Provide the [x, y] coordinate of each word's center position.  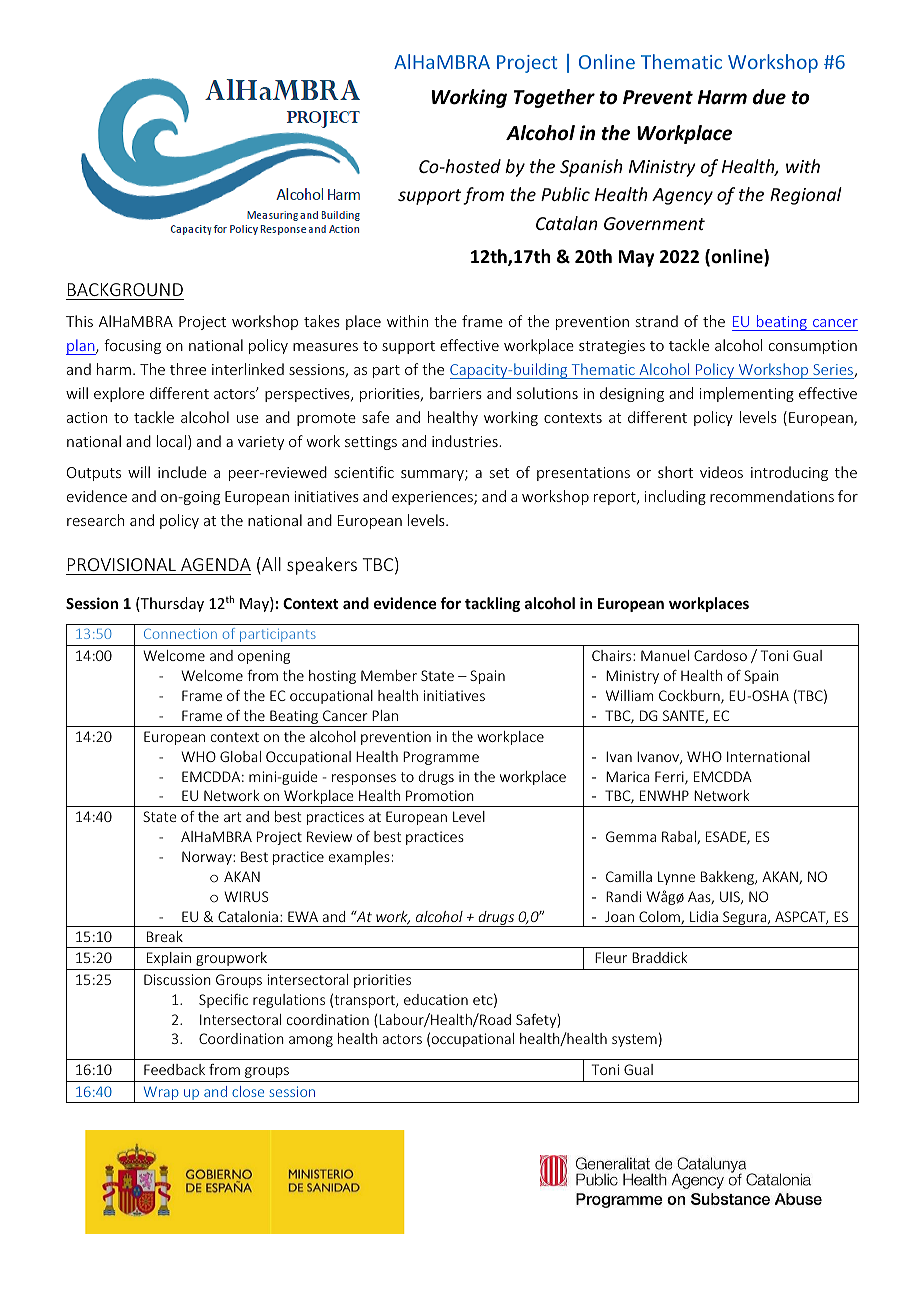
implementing [747, 394]
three [188, 369]
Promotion [440, 795]
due [769, 97]
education [436, 999]
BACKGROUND [125, 289]
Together [554, 98]
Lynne [676, 878]
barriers [456, 393]
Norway [208, 858]
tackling [492, 604]
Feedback [174, 1069]
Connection [180, 634]
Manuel [665, 655]
